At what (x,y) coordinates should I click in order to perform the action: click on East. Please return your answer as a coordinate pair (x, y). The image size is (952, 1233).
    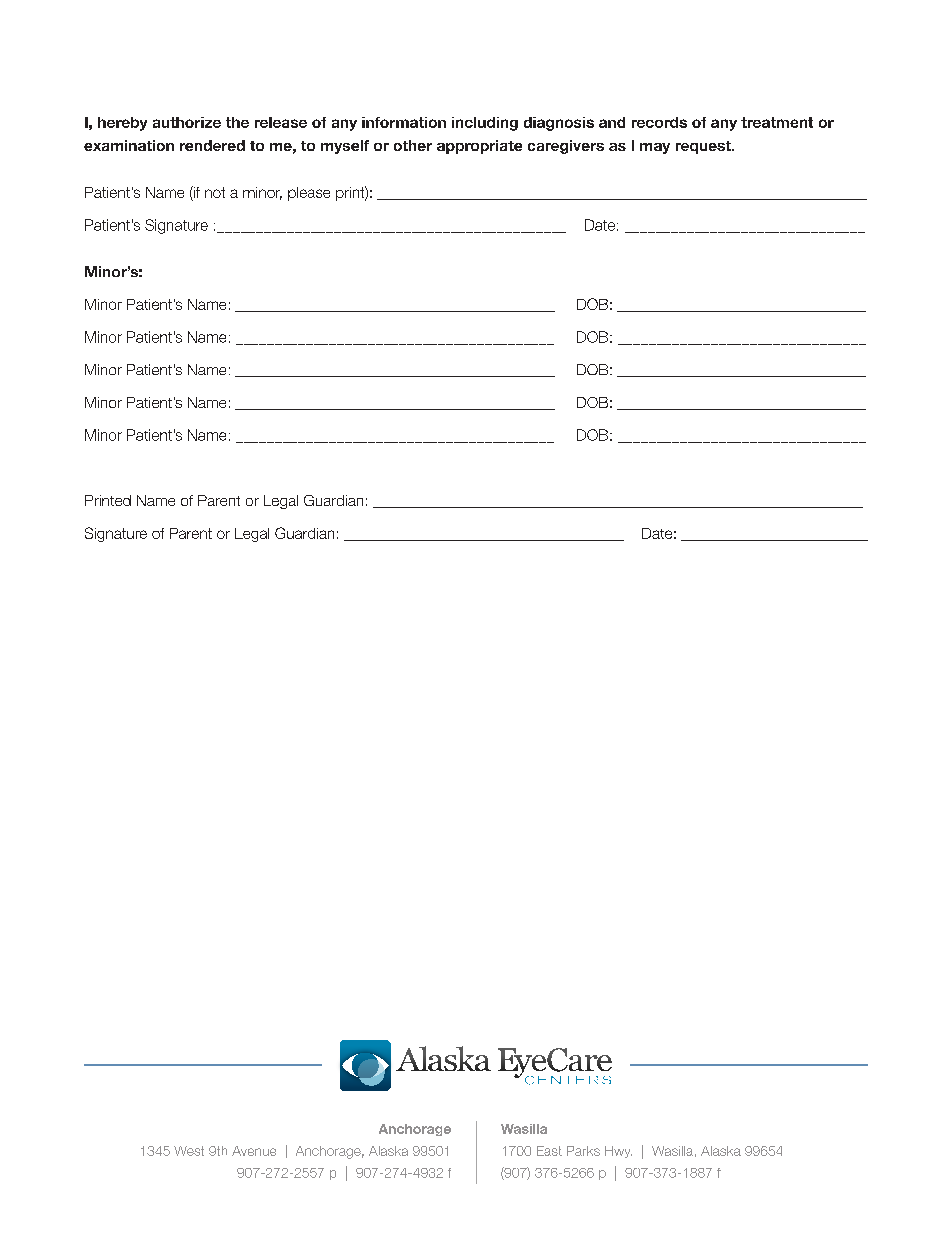
    Looking at the image, I should click on (549, 1151).
